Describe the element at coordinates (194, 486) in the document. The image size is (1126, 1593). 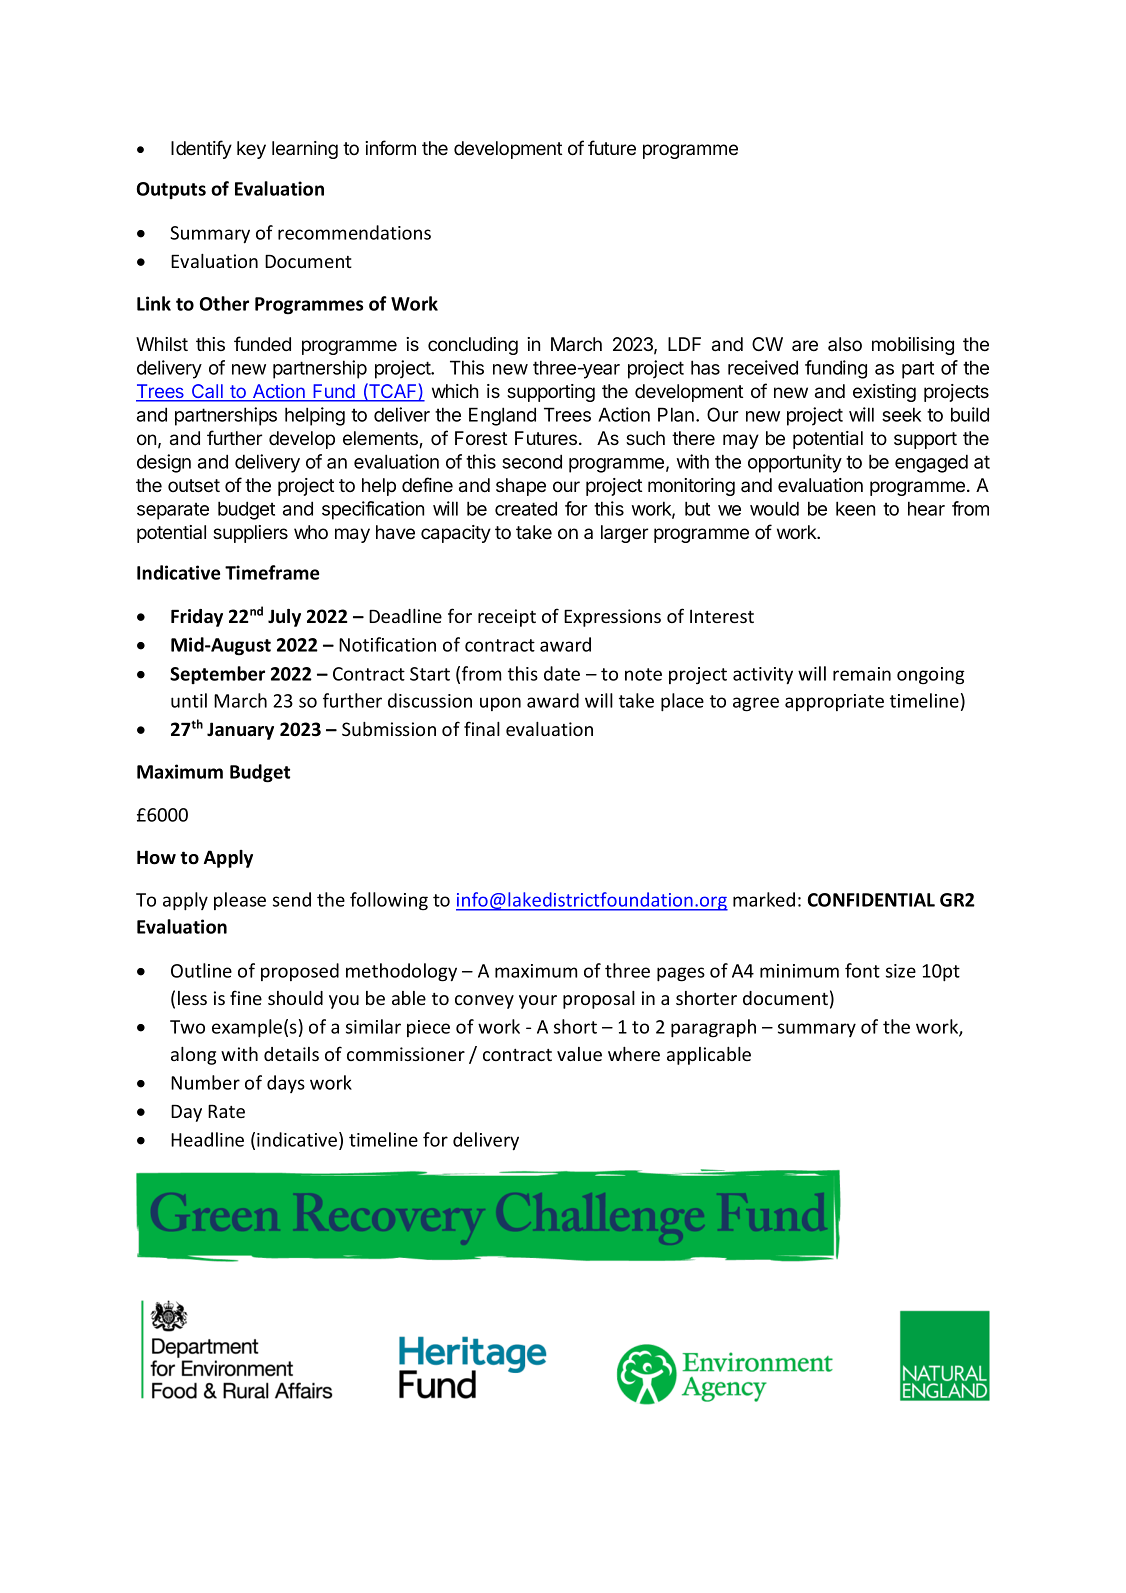
I see `outset` at that location.
